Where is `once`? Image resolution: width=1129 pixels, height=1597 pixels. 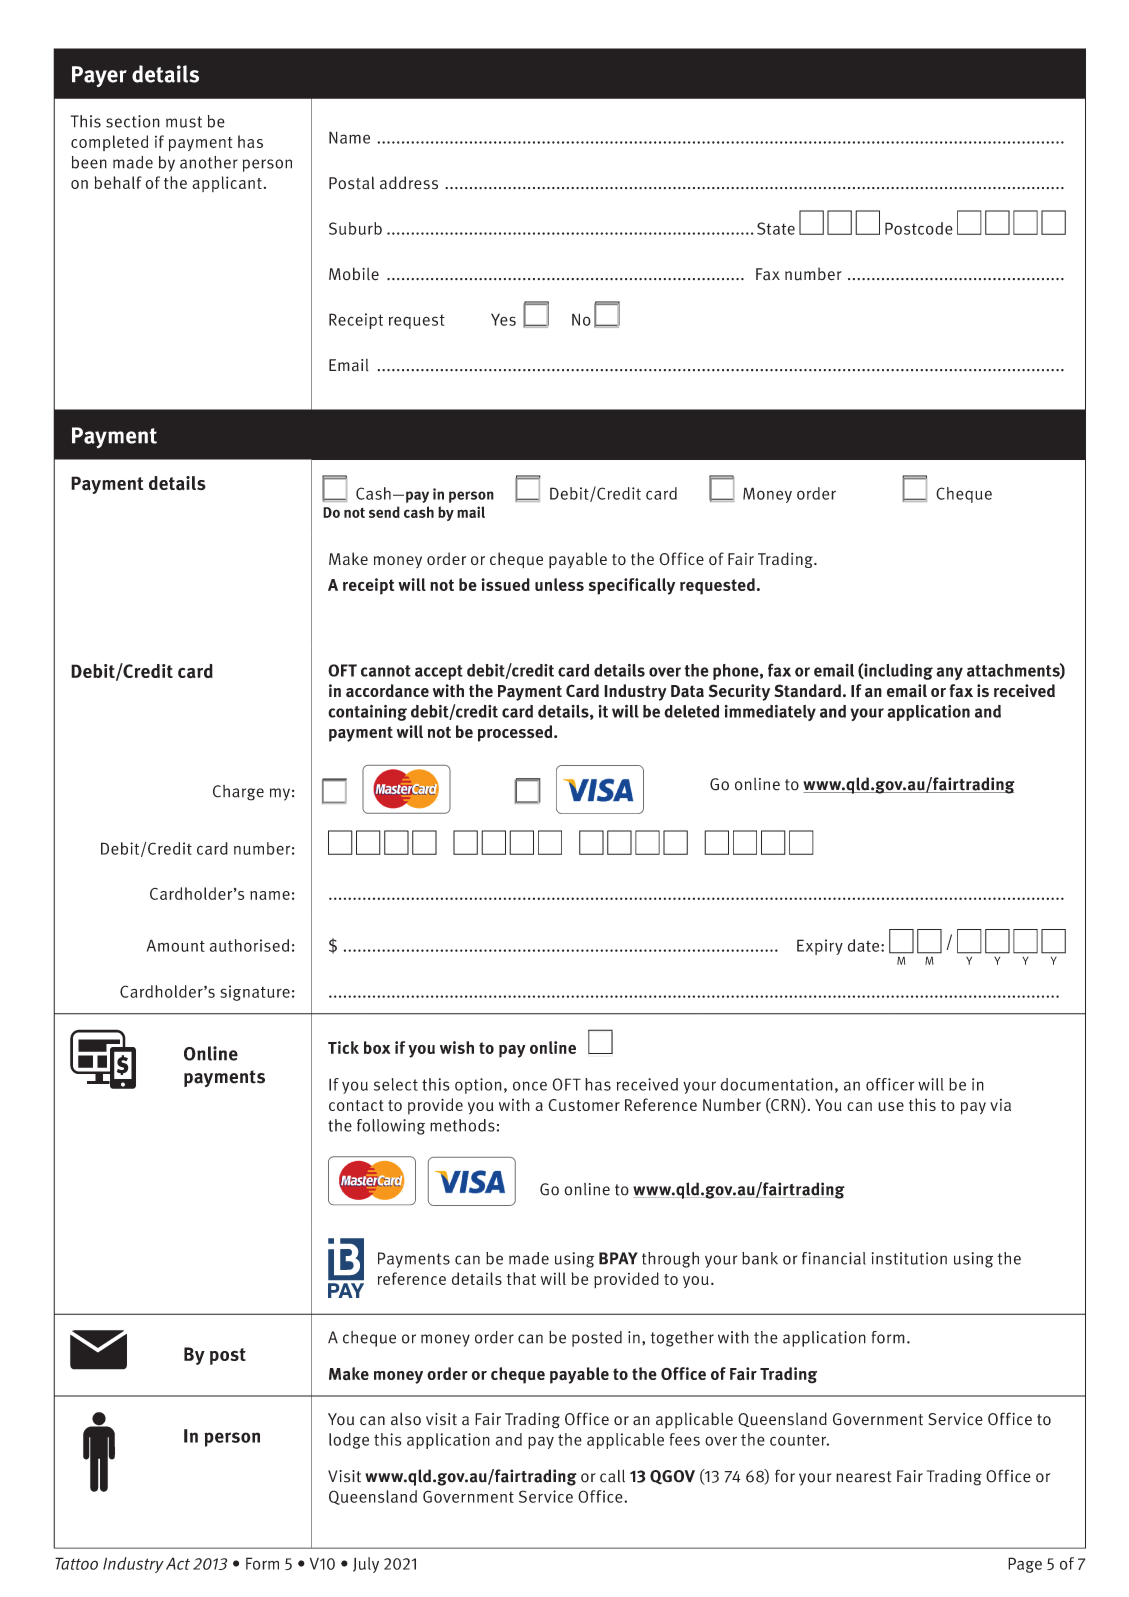 once is located at coordinates (530, 1086).
